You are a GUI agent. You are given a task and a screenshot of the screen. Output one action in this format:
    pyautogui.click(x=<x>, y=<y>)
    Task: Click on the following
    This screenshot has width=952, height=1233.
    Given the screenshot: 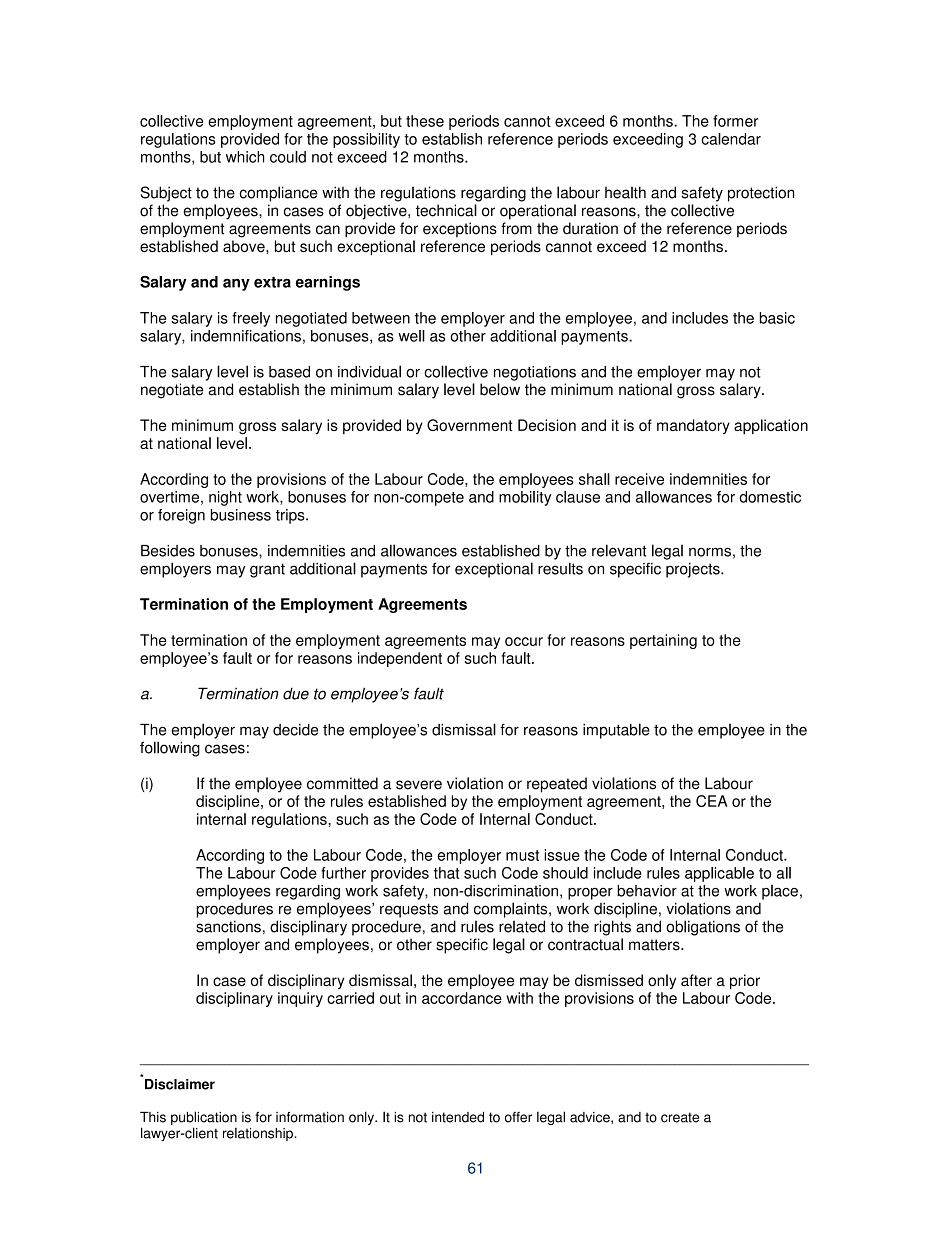 What is the action you would take?
    pyautogui.click(x=170, y=749)
